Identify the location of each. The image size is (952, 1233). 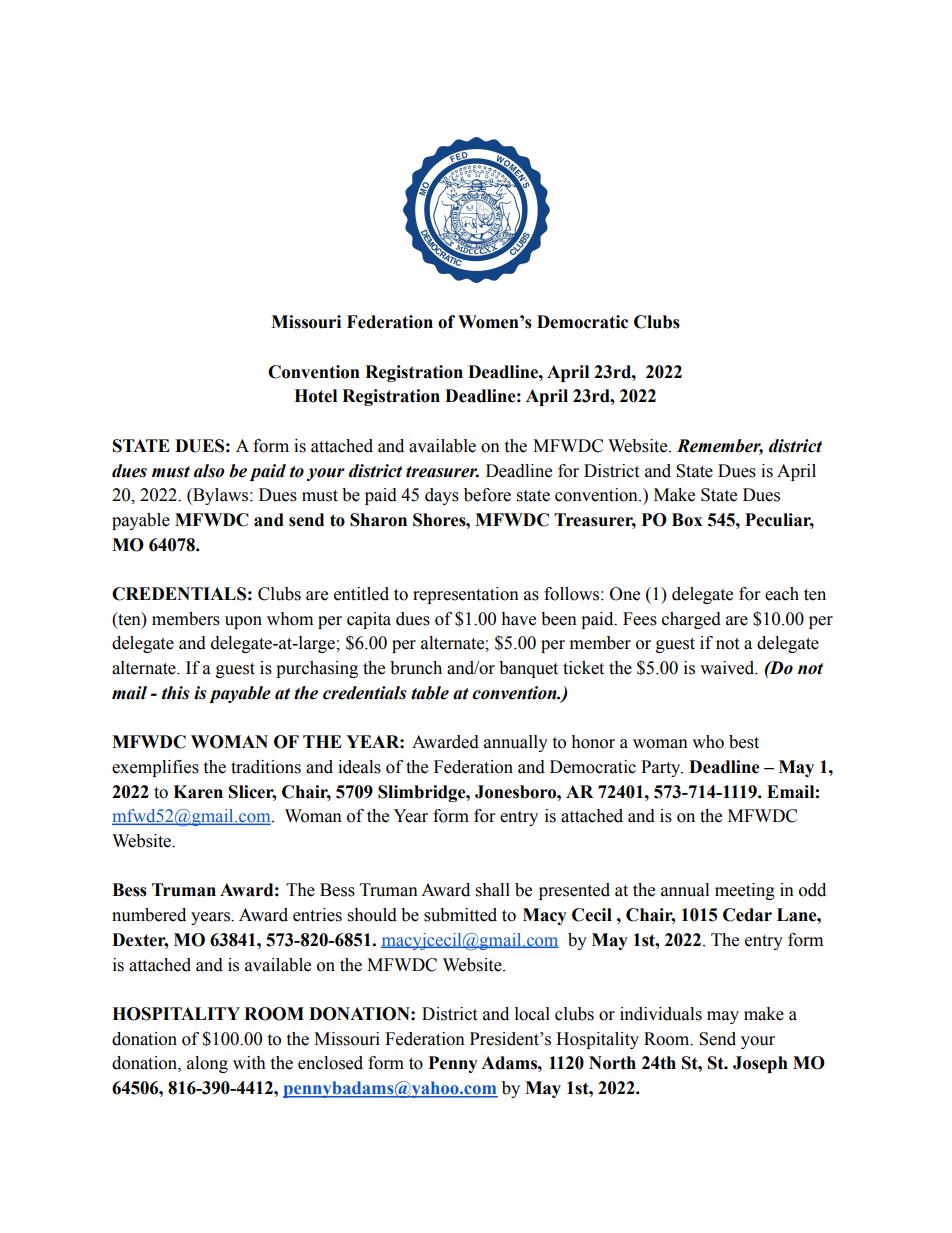
(782, 594).
